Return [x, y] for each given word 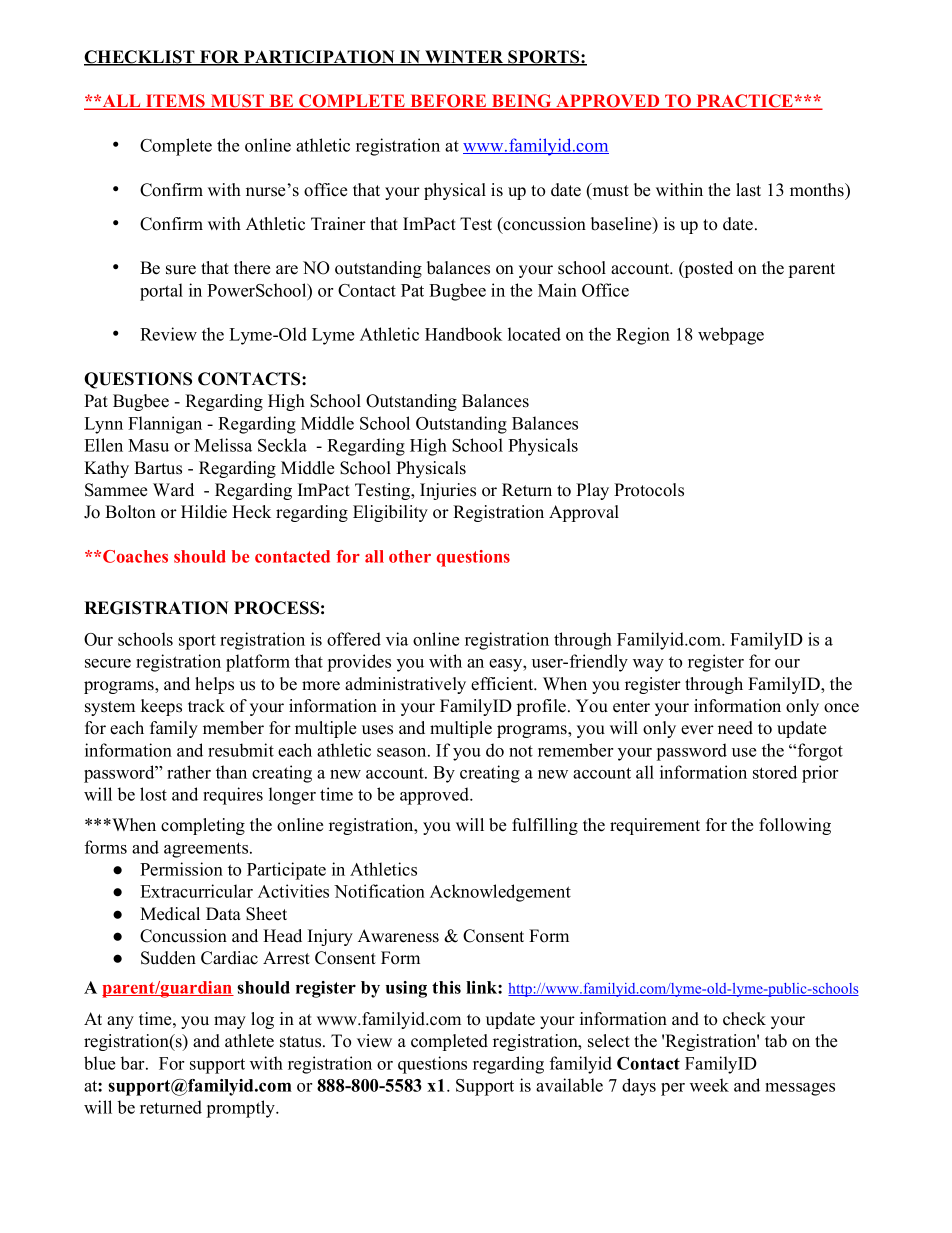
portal [161, 292]
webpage [731, 336]
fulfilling [545, 826]
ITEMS [176, 102]
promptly [242, 1109]
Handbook [463, 334]
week [709, 1085]
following [795, 826]
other [410, 556]
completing [203, 826]
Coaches [135, 556]
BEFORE [448, 102]
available [569, 1085]
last [748, 190]
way [648, 665]
